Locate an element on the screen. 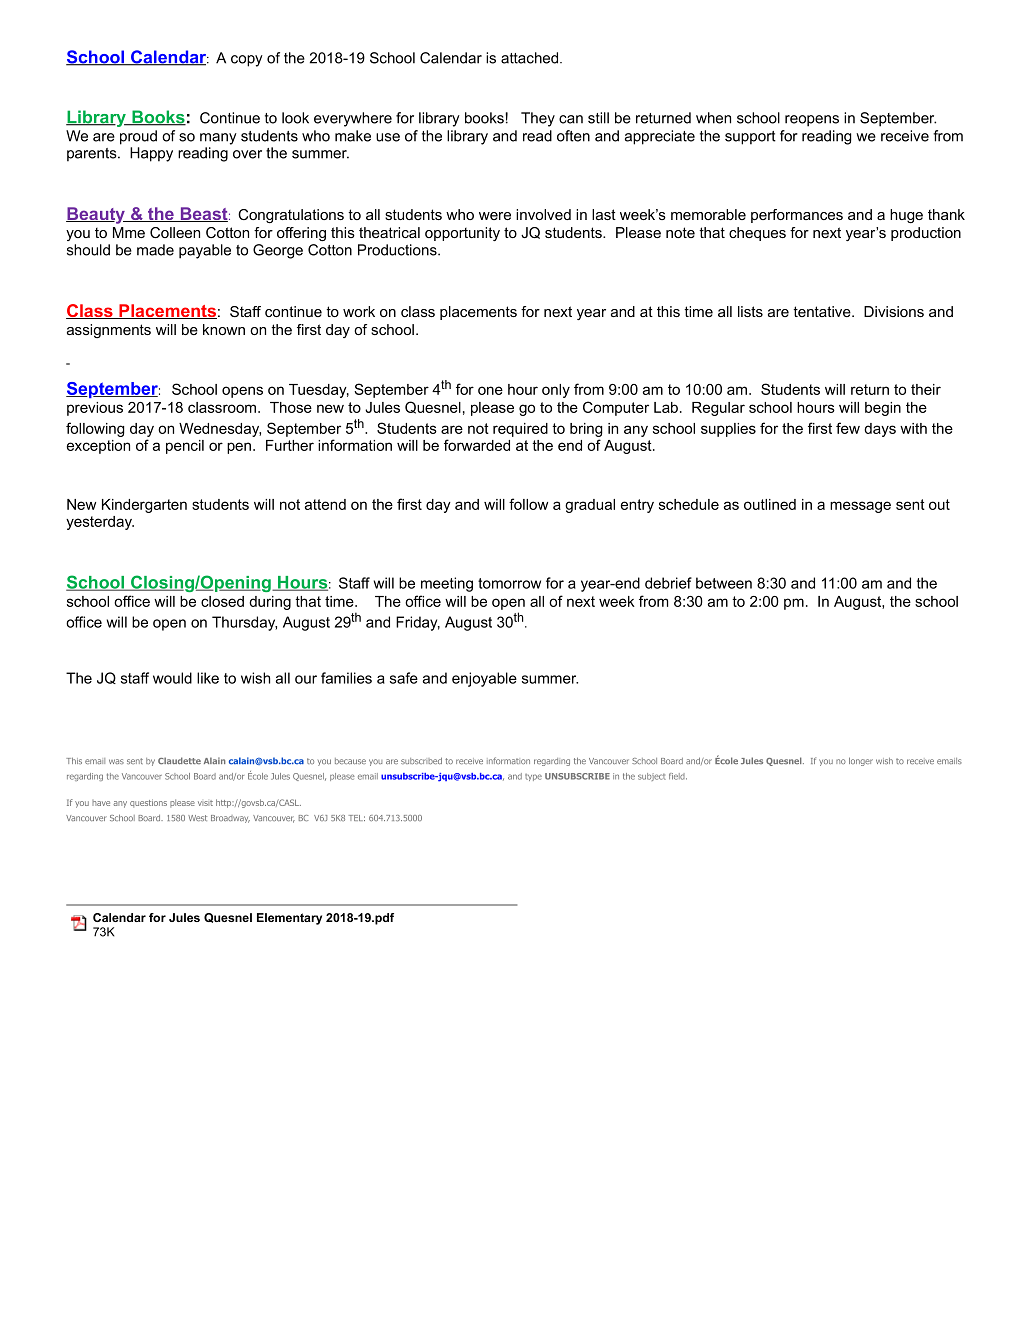 This screenshot has height=1337, width=1033. Thursday is located at coordinates (244, 623).
